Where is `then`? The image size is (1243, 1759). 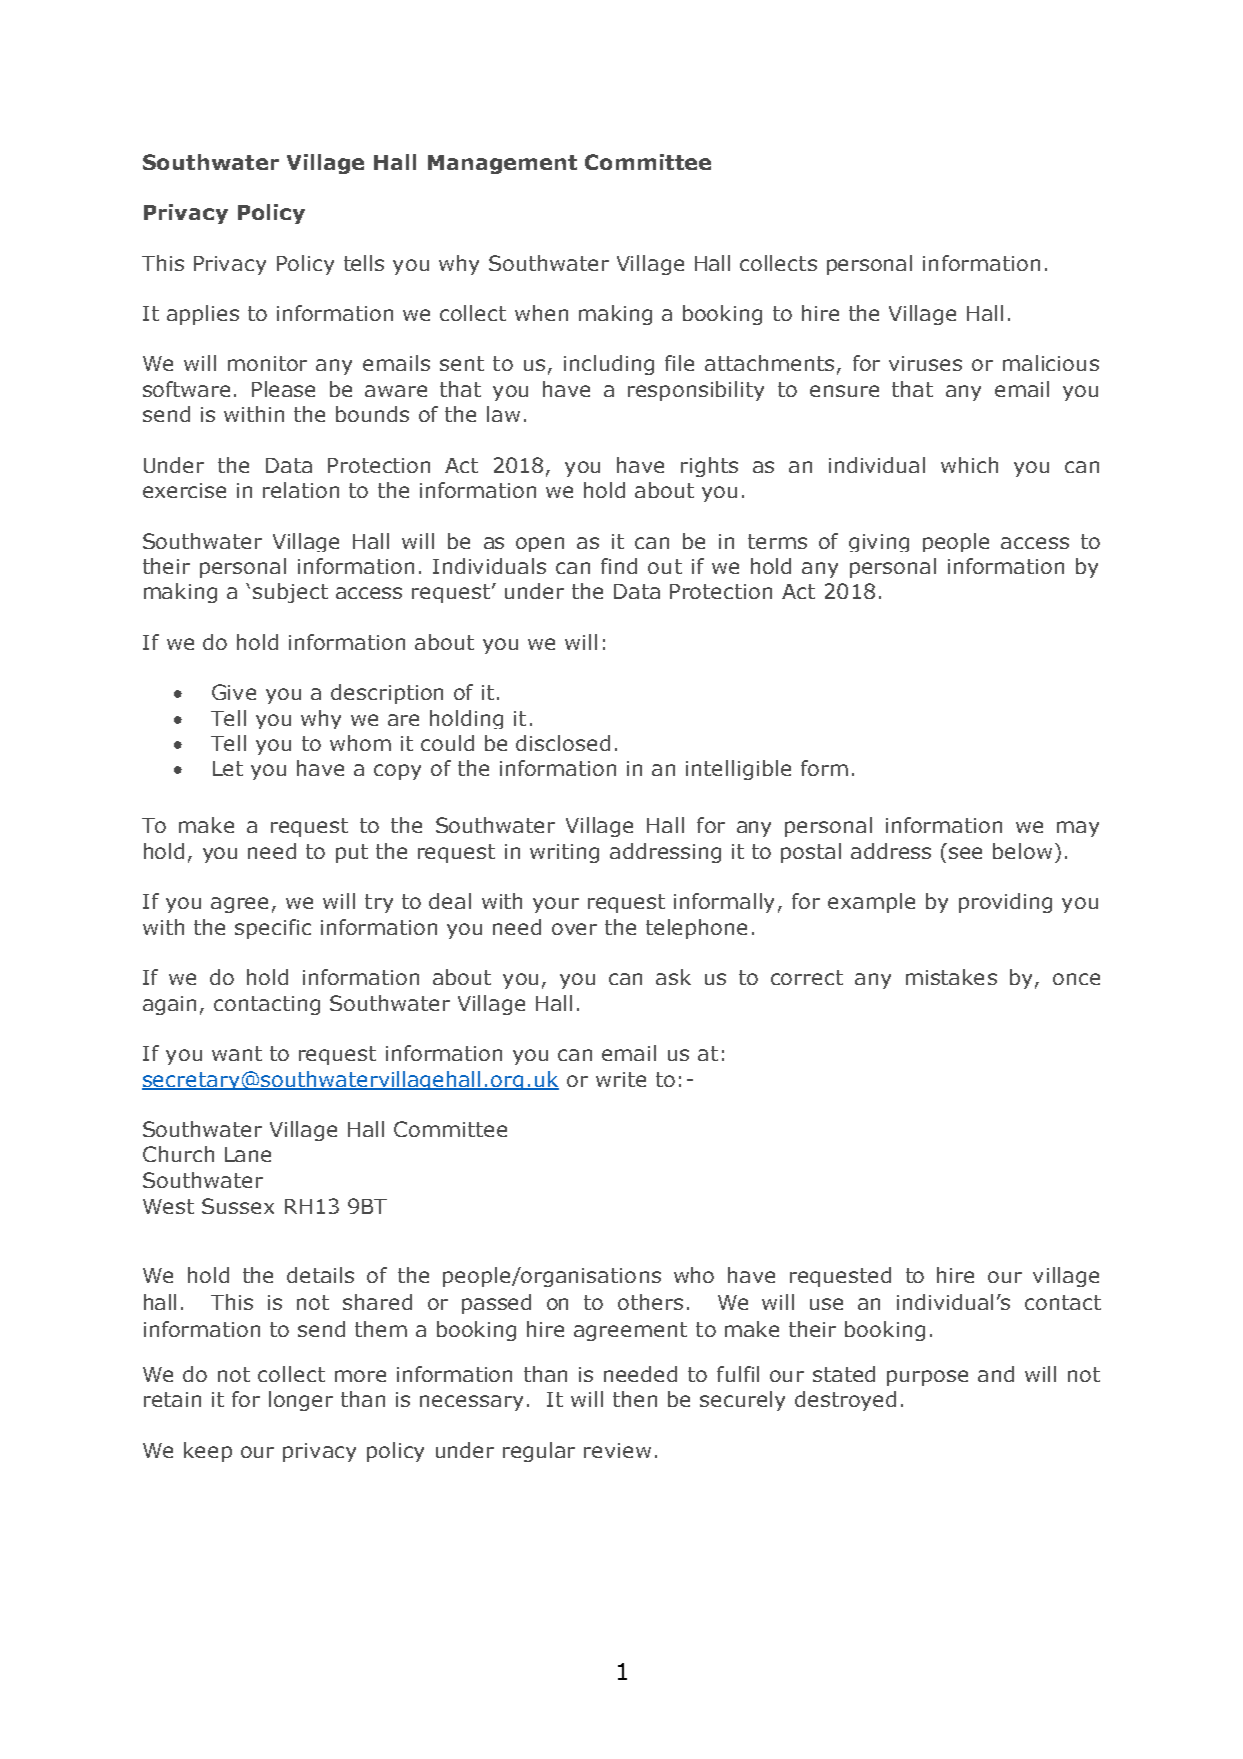 then is located at coordinates (635, 1399).
